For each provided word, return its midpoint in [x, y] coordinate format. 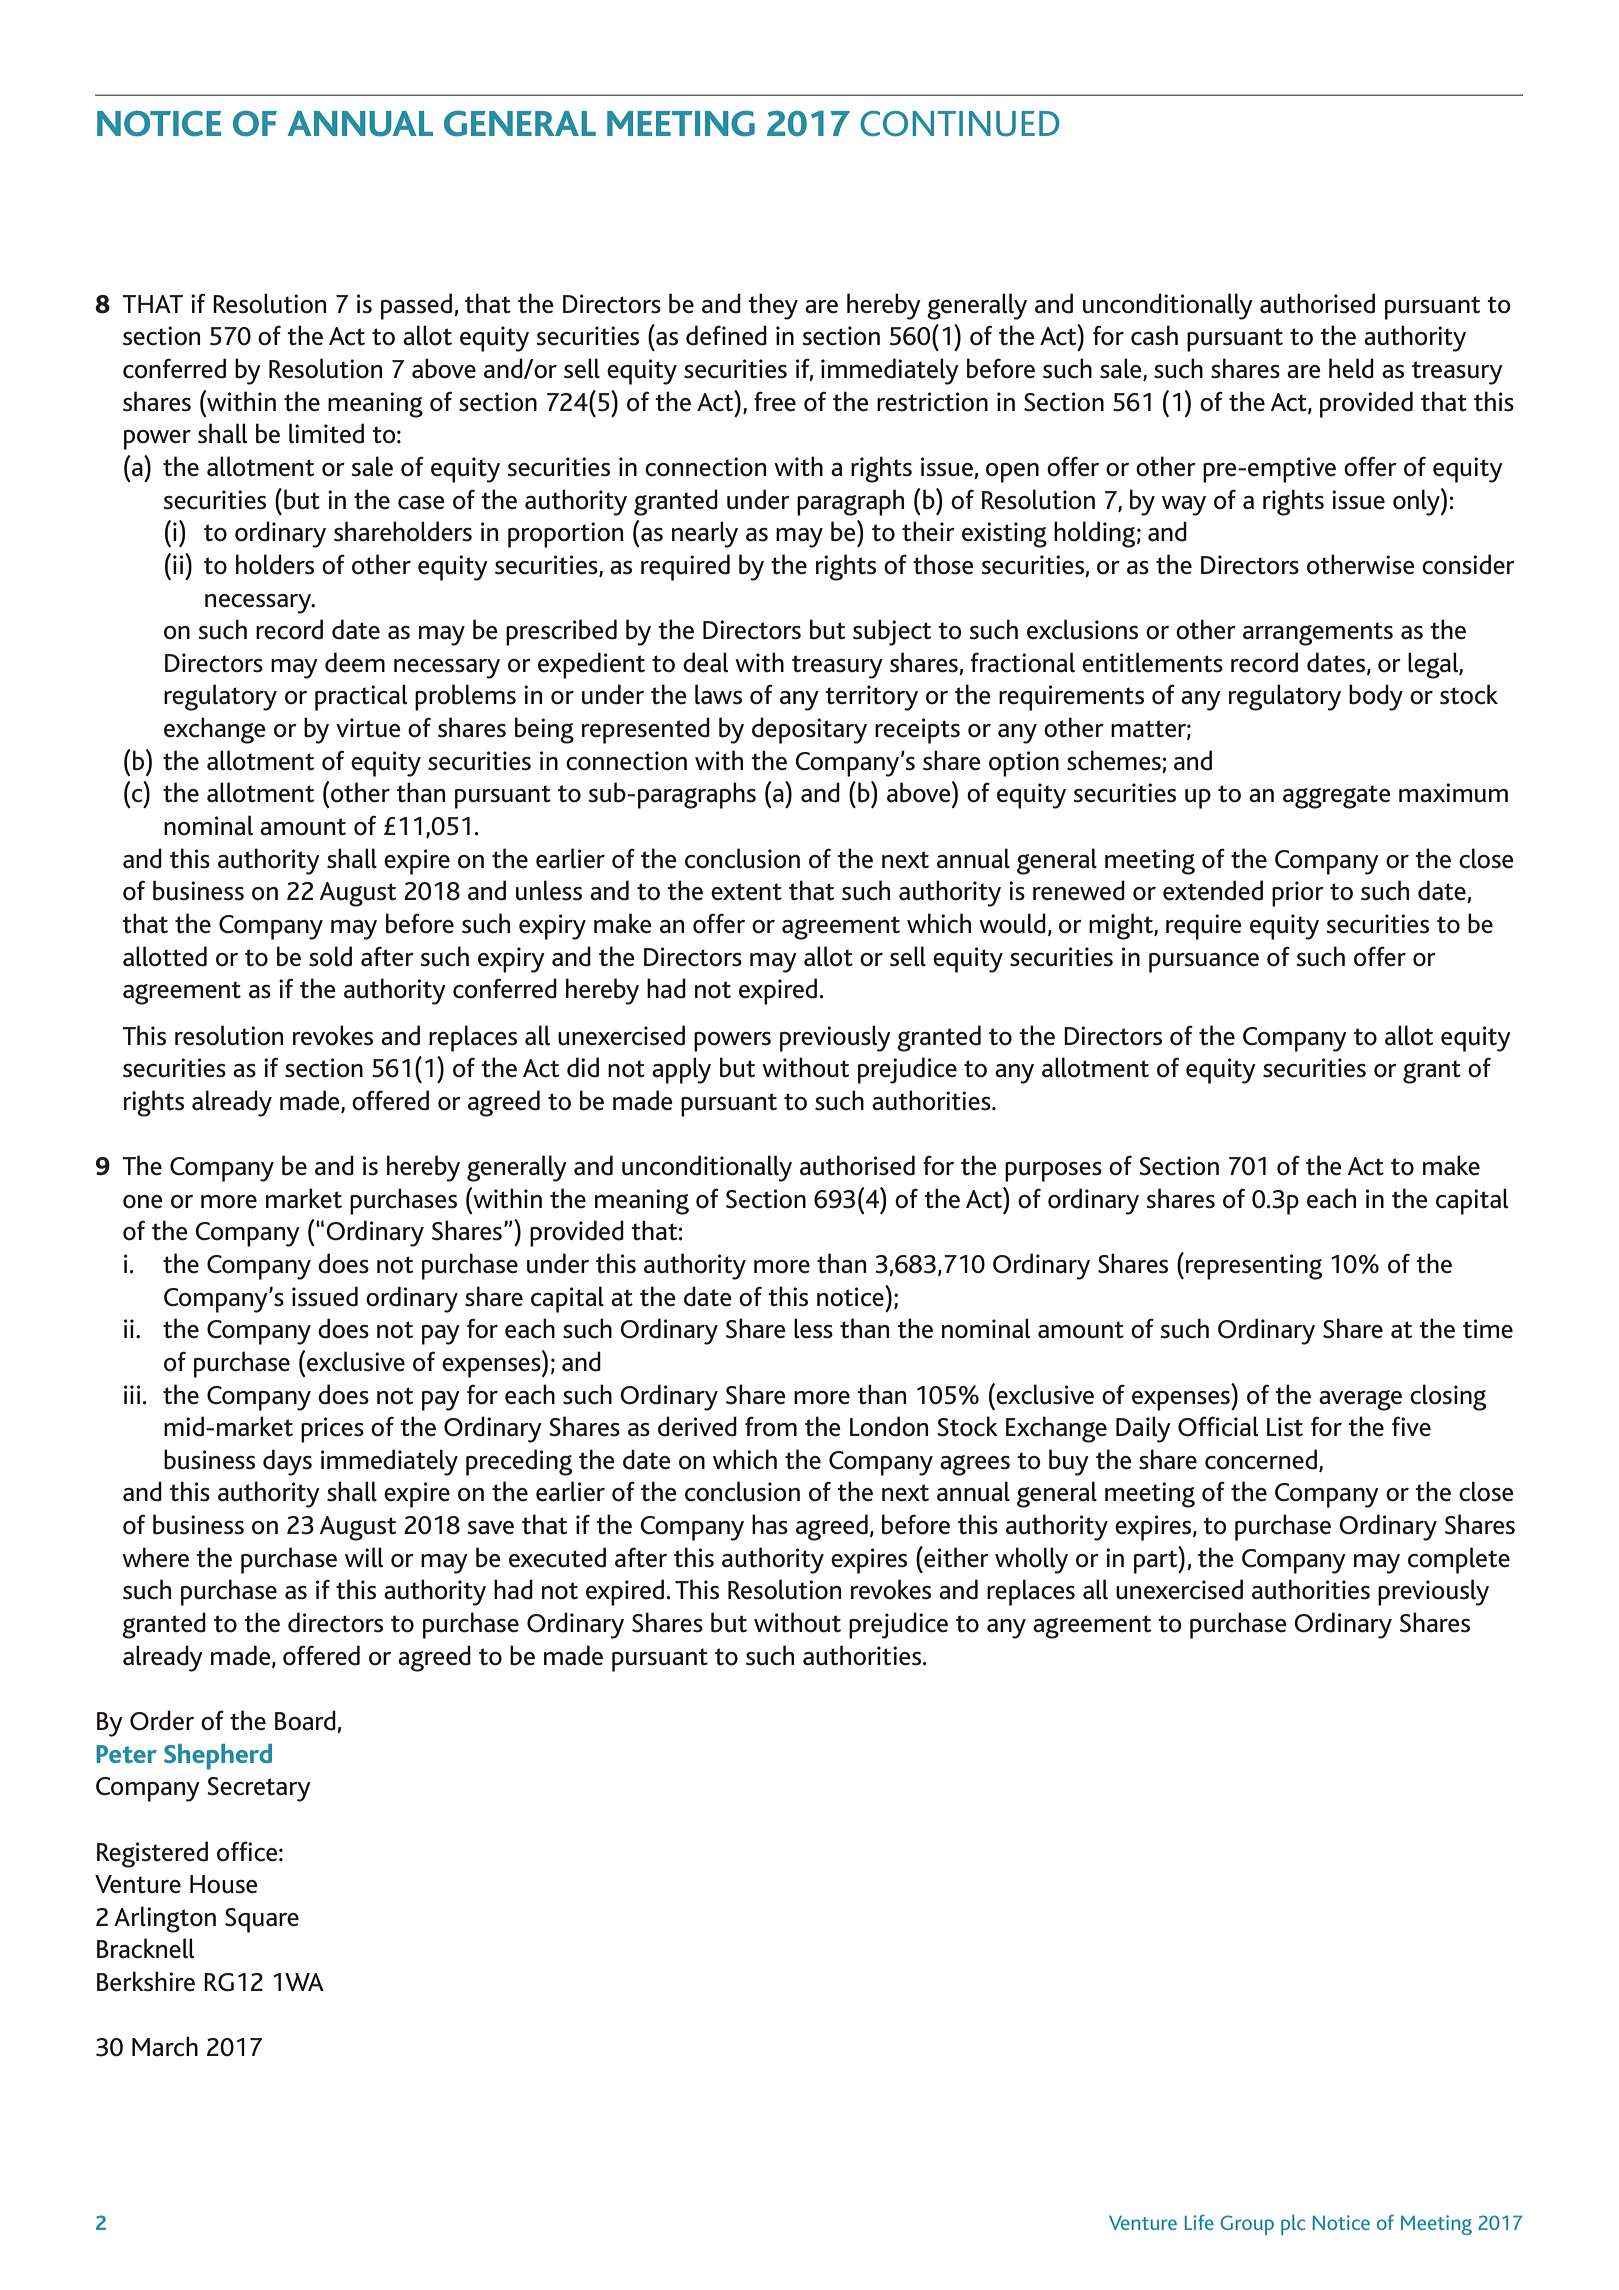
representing [1254, 1267]
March [165, 2046]
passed [418, 306]
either [955, 1557]
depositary [809, 730]
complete [1459, 1560]
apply [681, 1070]
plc [1293, 2224]
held [1351, 368]
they [773, 306]
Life [1199, 2222]
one [143, 1202]
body [1376, 697]
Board [306, 1721]
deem [355, 662]
